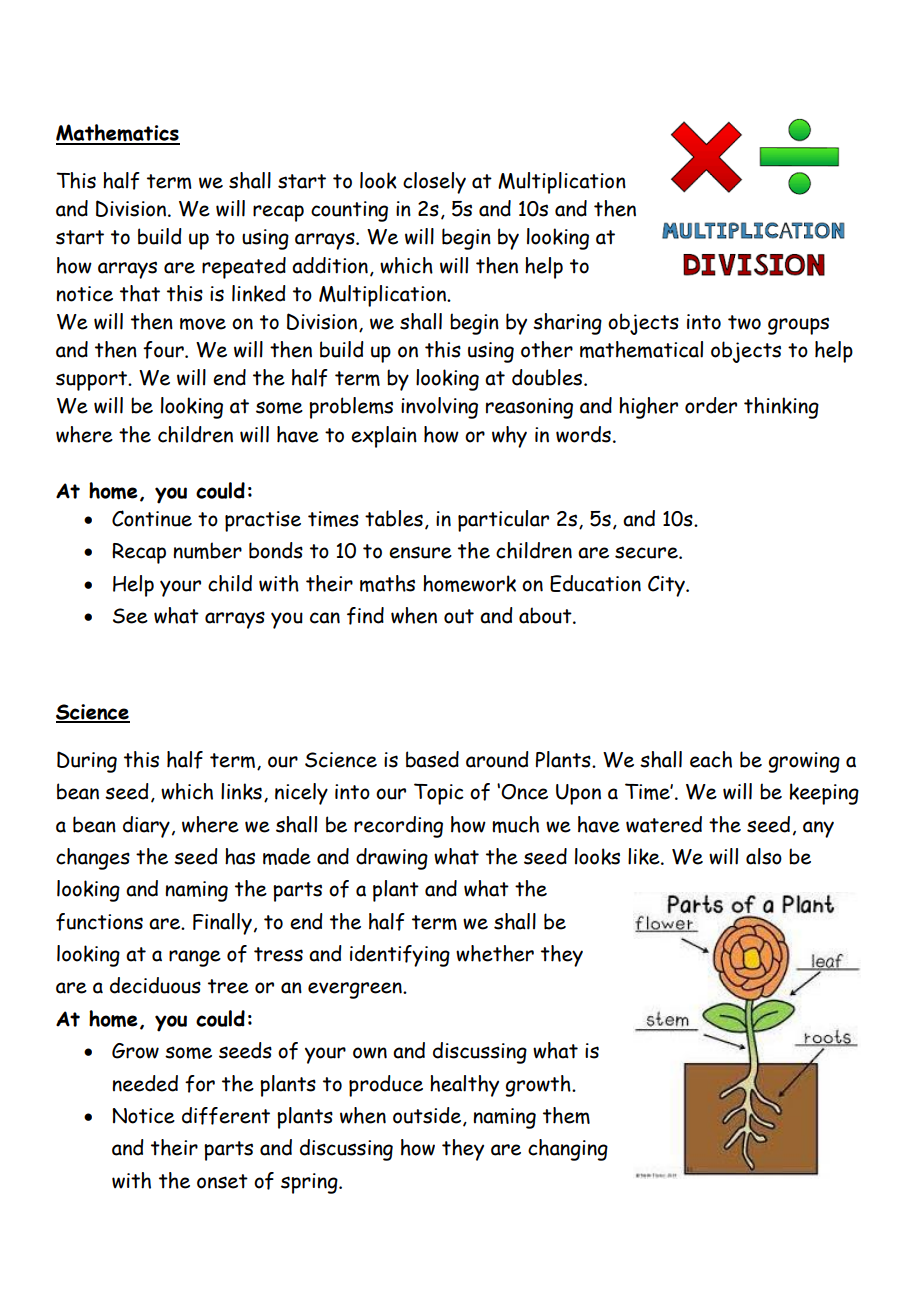 This screenshot has height=1308, width=924. I want to click on closely, so click(434, 183).
